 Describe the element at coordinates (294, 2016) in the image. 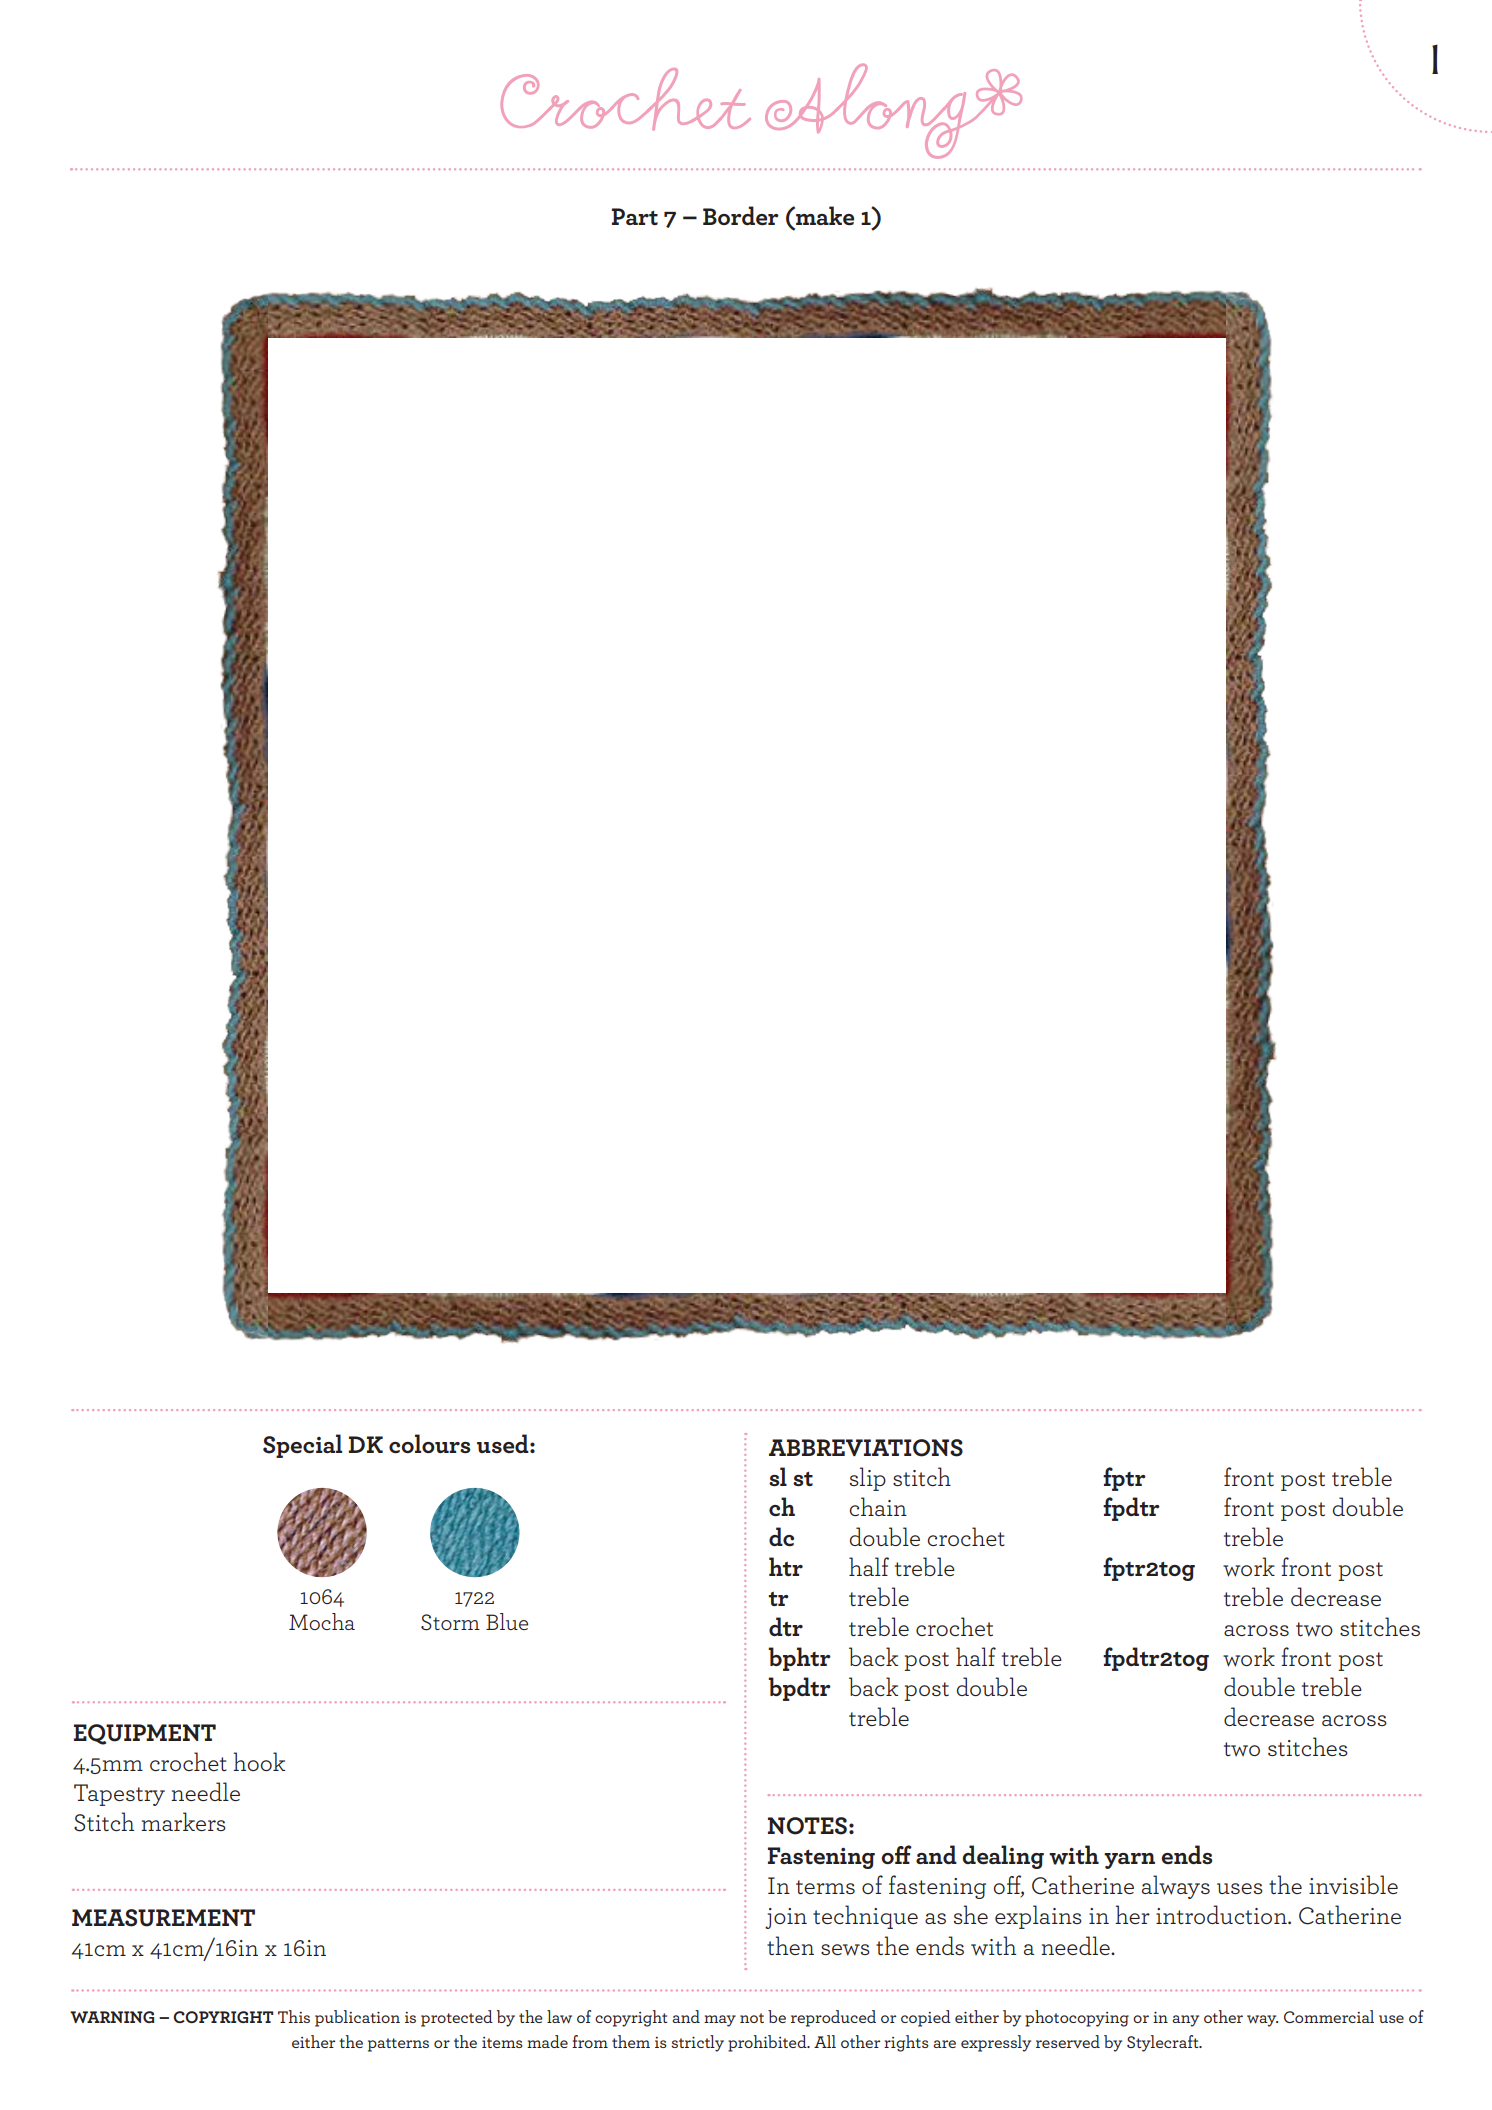

I see `This` at that location.
